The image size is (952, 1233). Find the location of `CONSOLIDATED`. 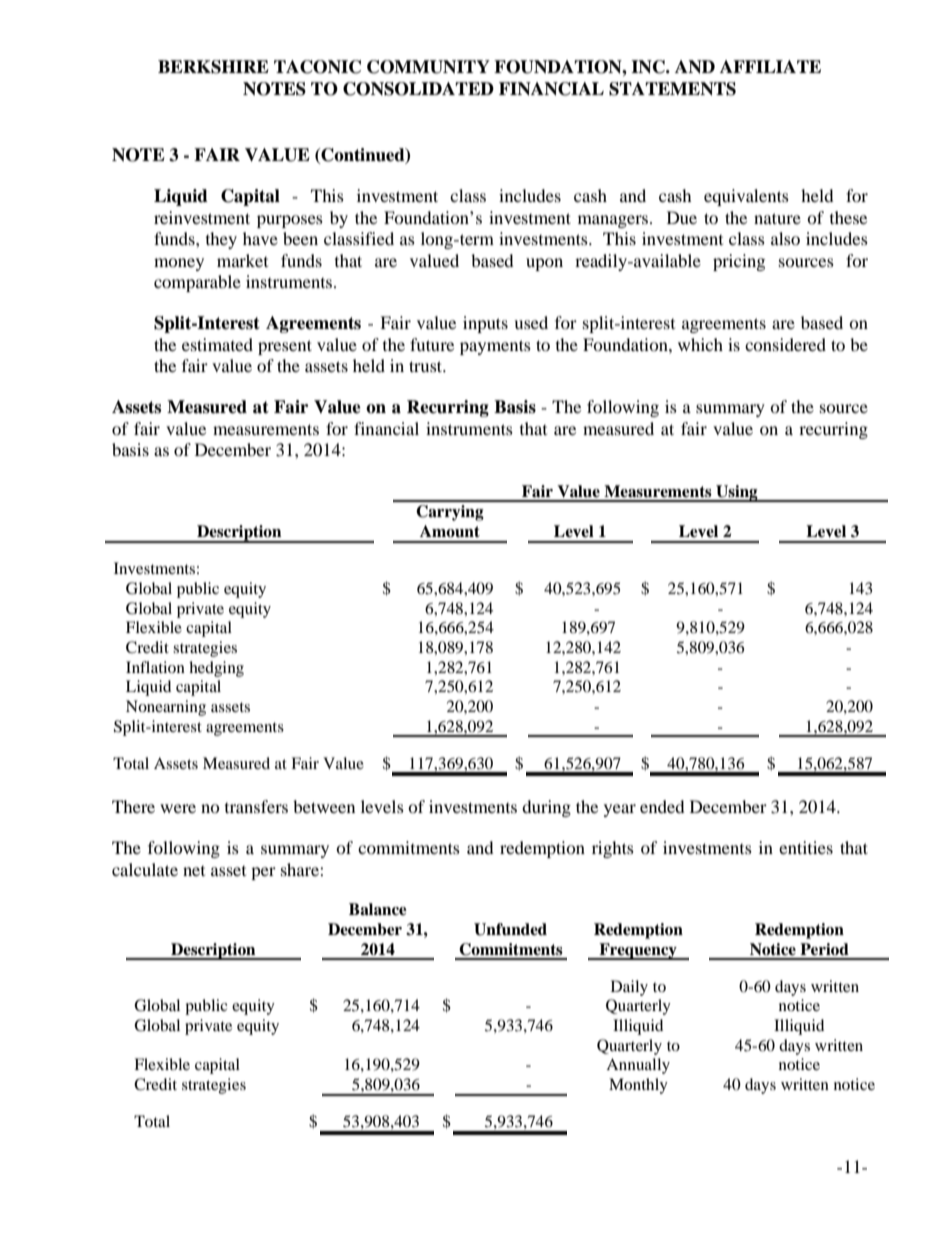

CONSOLIDATED is located at coordinates (418, 89).
